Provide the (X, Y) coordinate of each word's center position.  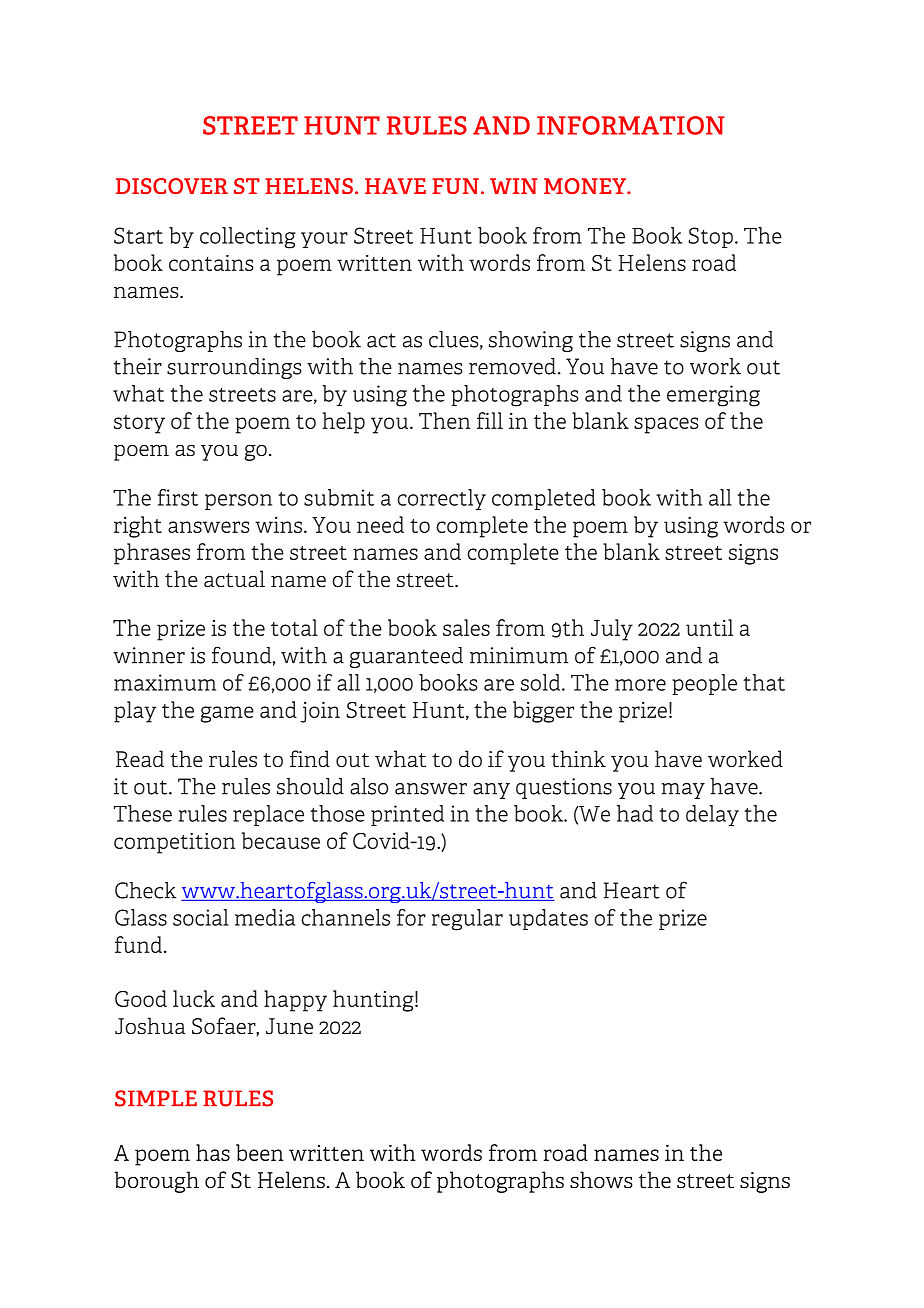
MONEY (586, 186)
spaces (666, 425)
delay (712, 815)
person (238, 502)
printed (407, 815)
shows (601, 1180)
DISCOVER (172, 186)
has (213, 1152)
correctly (441, 499)
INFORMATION (631, 125)
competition (174, 843)
